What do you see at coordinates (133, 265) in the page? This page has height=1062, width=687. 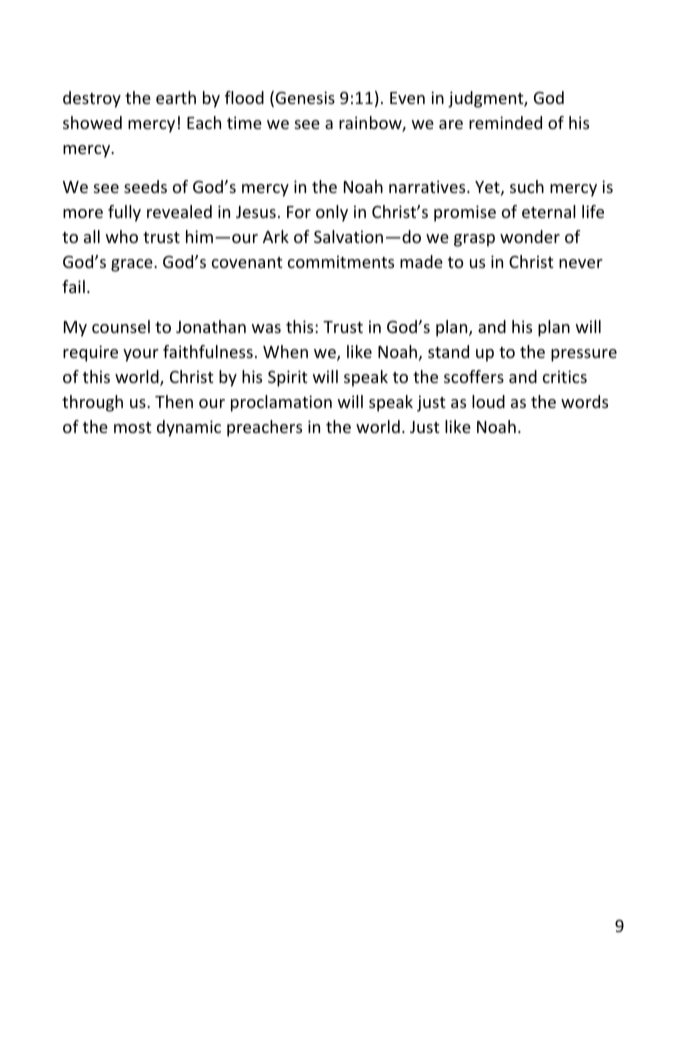 I see `grace` at bounding box center [133, 265].
